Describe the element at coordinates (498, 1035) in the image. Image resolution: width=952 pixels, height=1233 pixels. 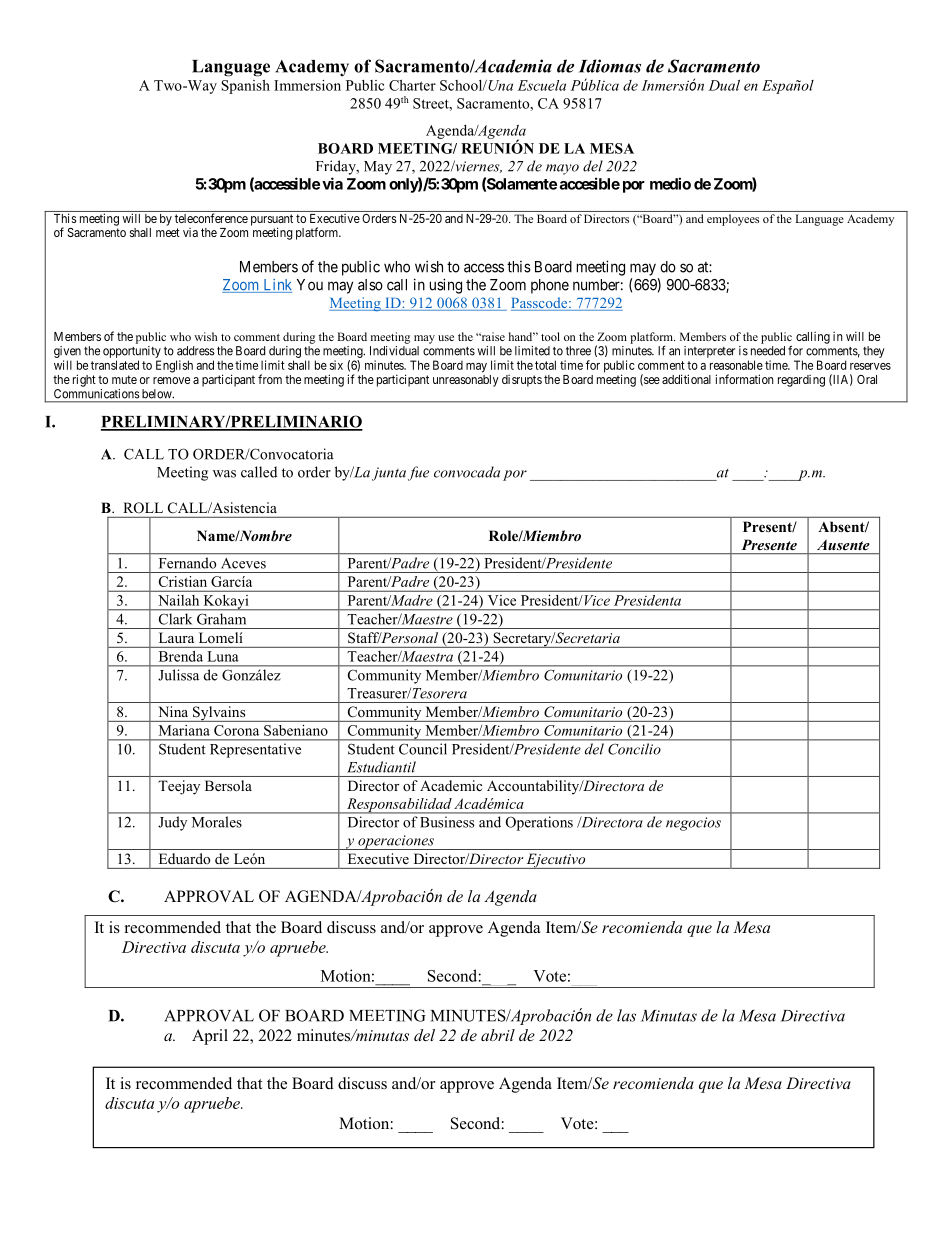
I see `abril` at that location.
